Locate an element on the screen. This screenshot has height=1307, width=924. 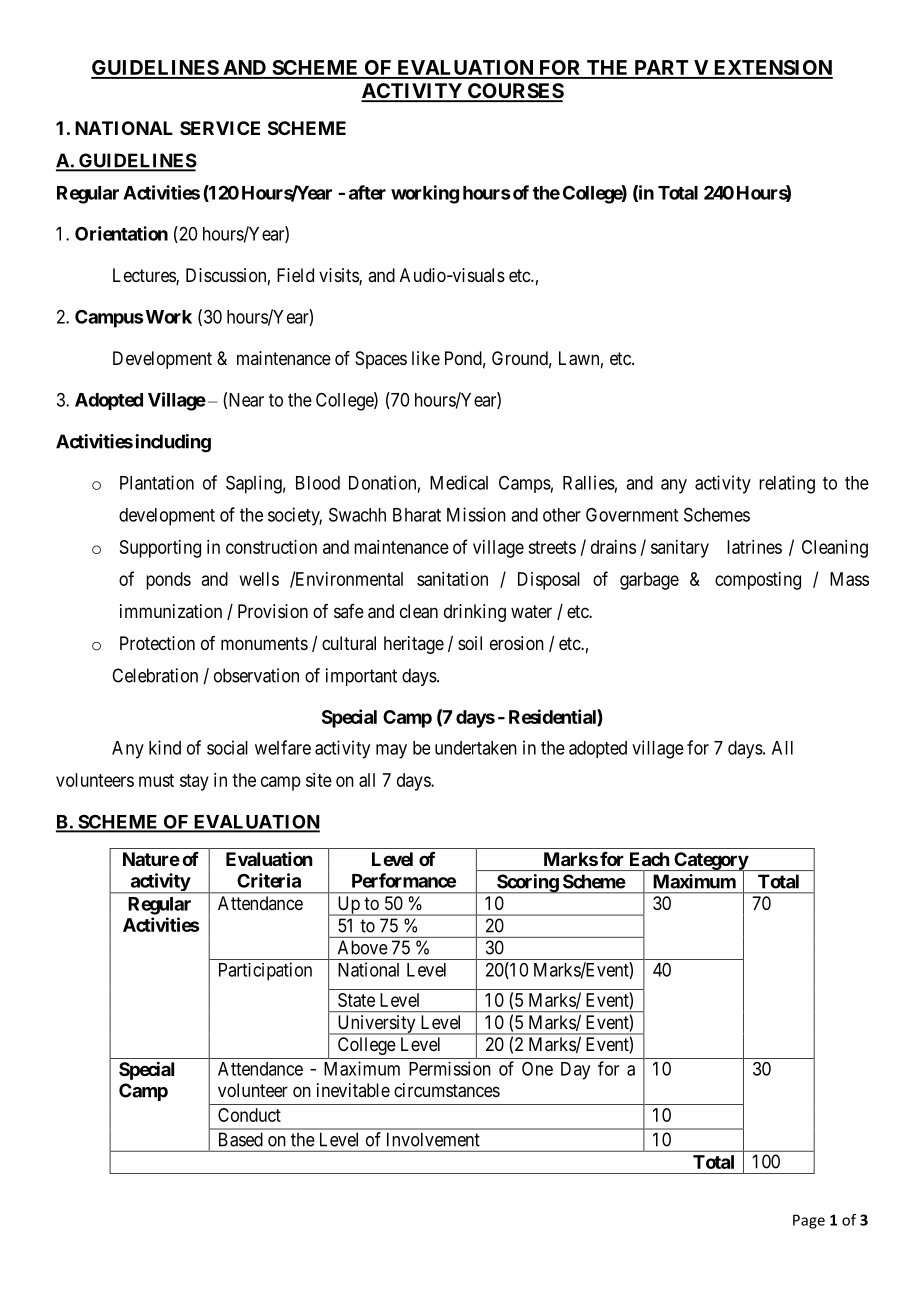
Involvement is located at coordinates (433, 1139).
